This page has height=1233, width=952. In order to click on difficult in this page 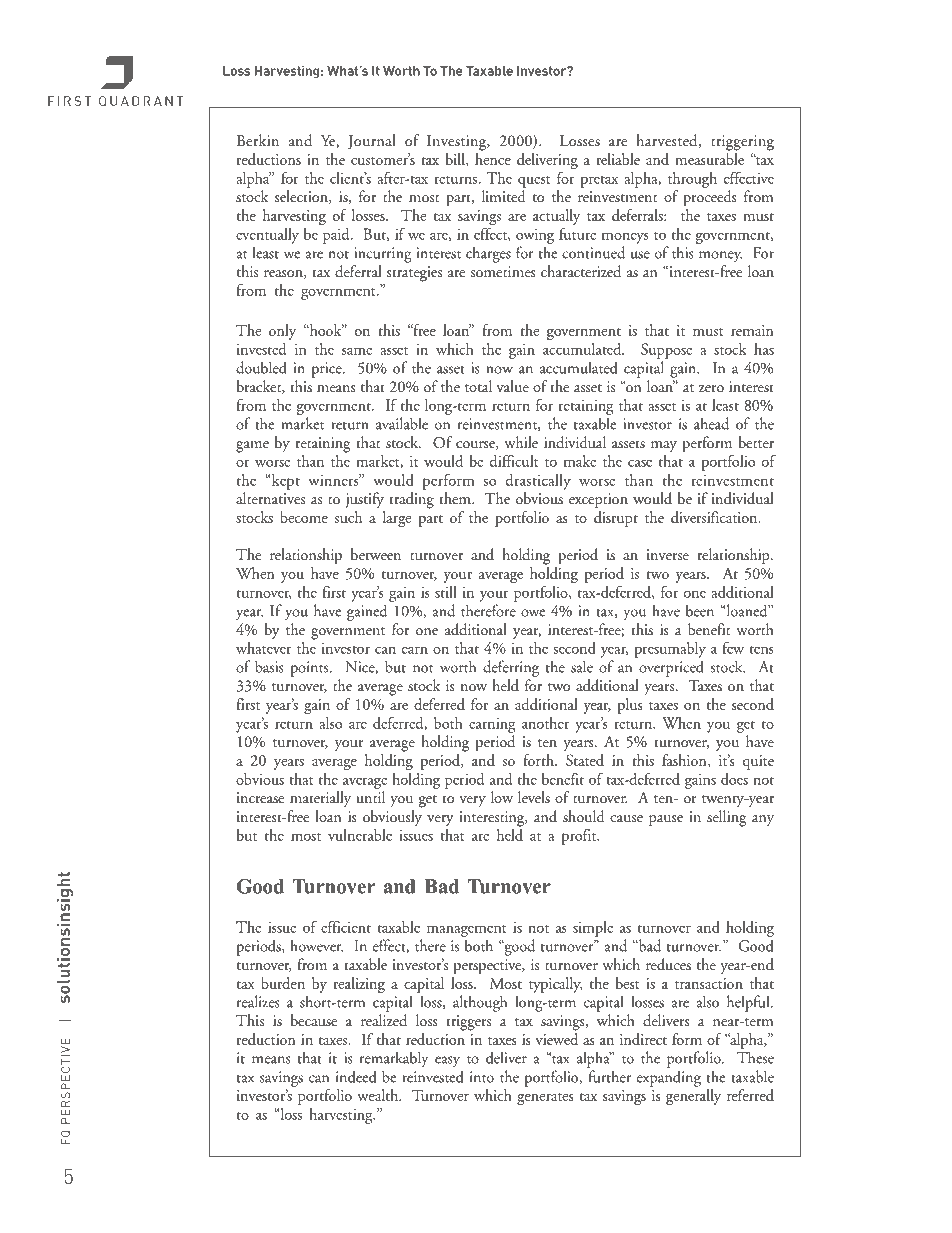, I will do `click(514, 461)`.
